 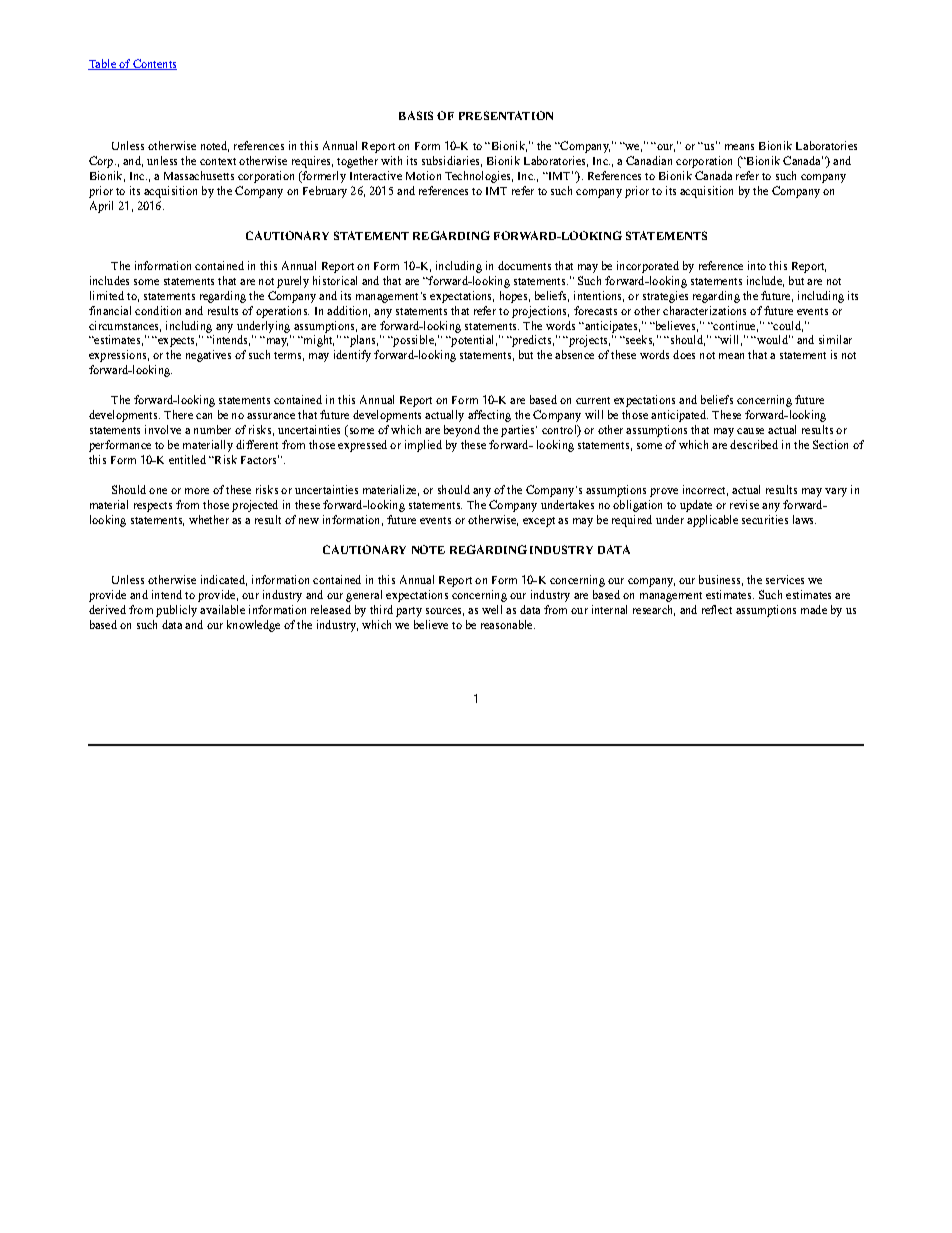 What do you see at coordinates (649, 160) in the screenshot?
I see `Canadian` at bounding box center [649, 160].
